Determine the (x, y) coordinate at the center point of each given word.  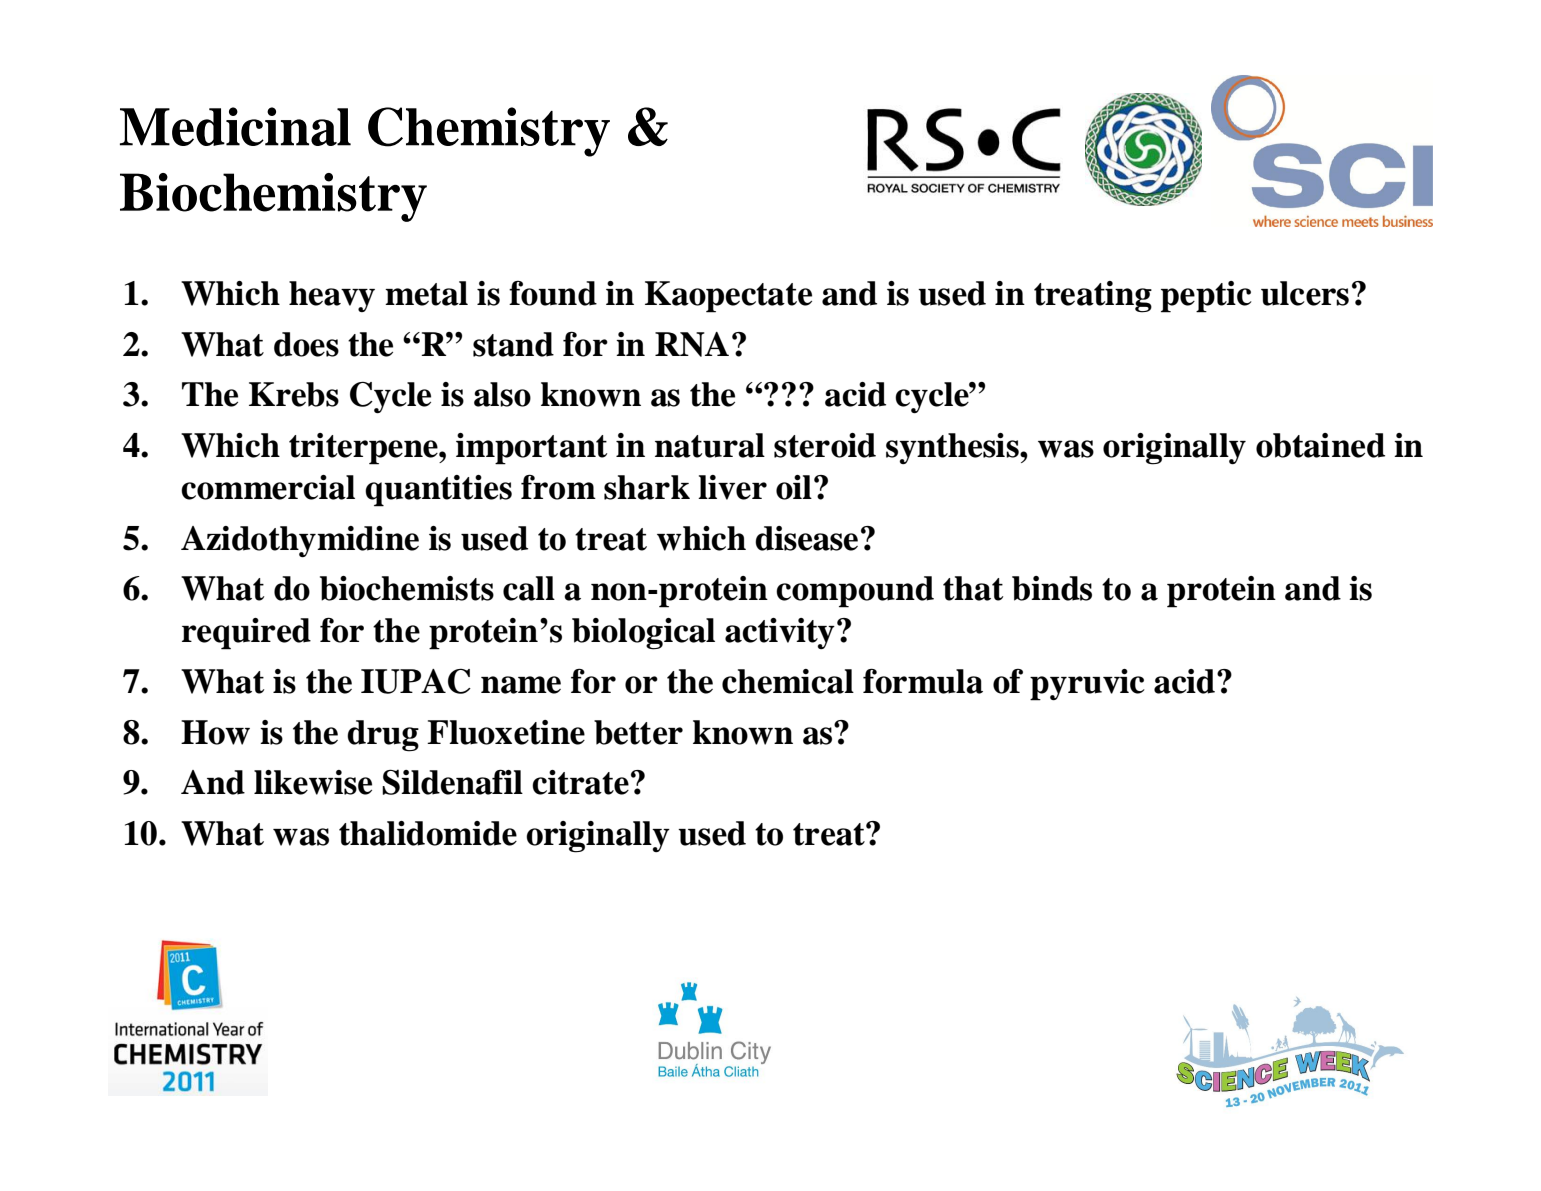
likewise (313, 782)
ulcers (1305, 293)
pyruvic (1087, 685)
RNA (692, 344)
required (246, 634)
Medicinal (235, 126)
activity (780, 633)
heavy (332, 296)
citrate (580, 782)
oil (794, 487)
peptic (1206, 297)
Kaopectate (728, 297)
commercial (268, 487)
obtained (1320, 445)
